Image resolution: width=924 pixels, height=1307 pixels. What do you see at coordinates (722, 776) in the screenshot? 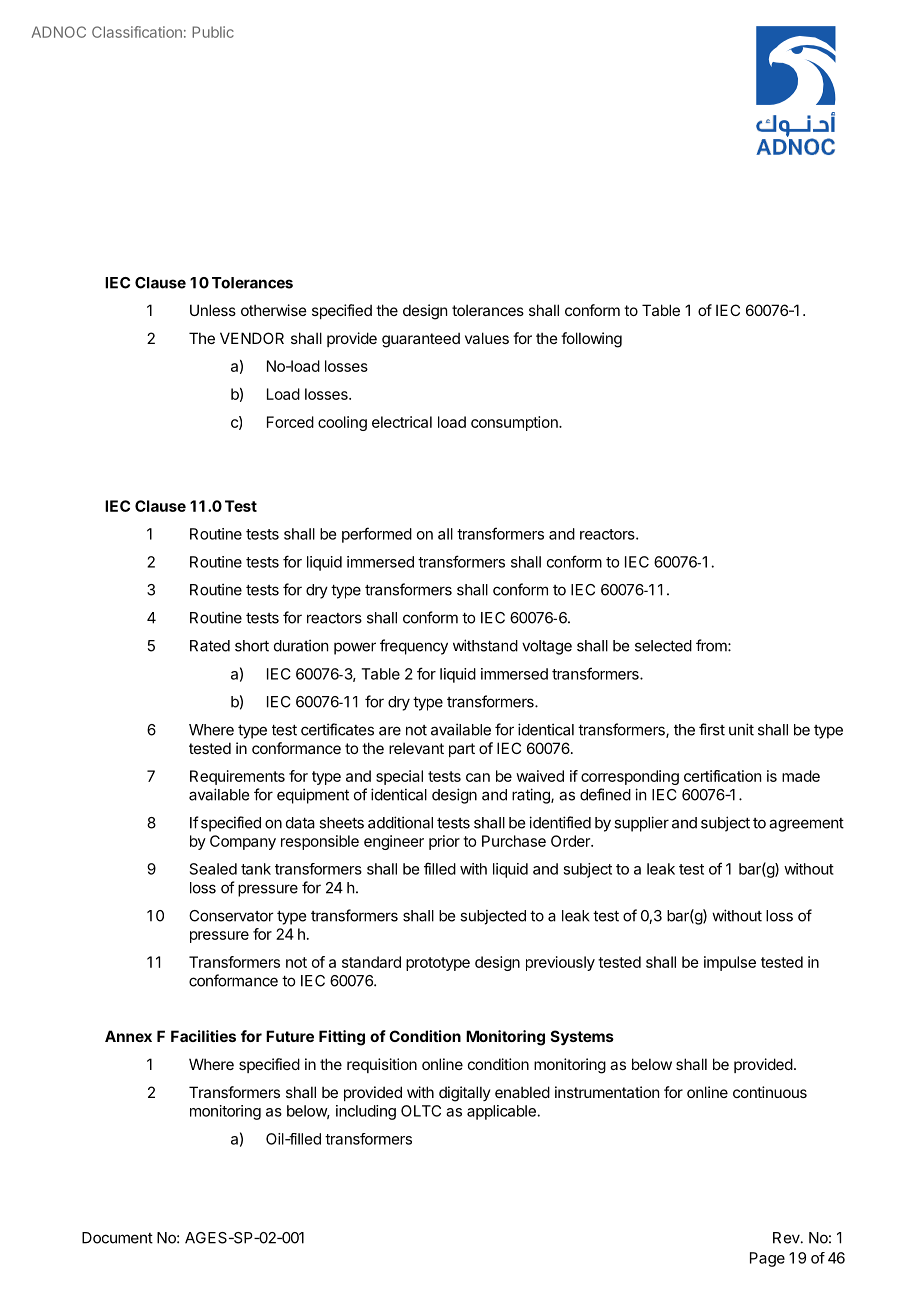
I see `certification` at bounding box center [722, 776].
